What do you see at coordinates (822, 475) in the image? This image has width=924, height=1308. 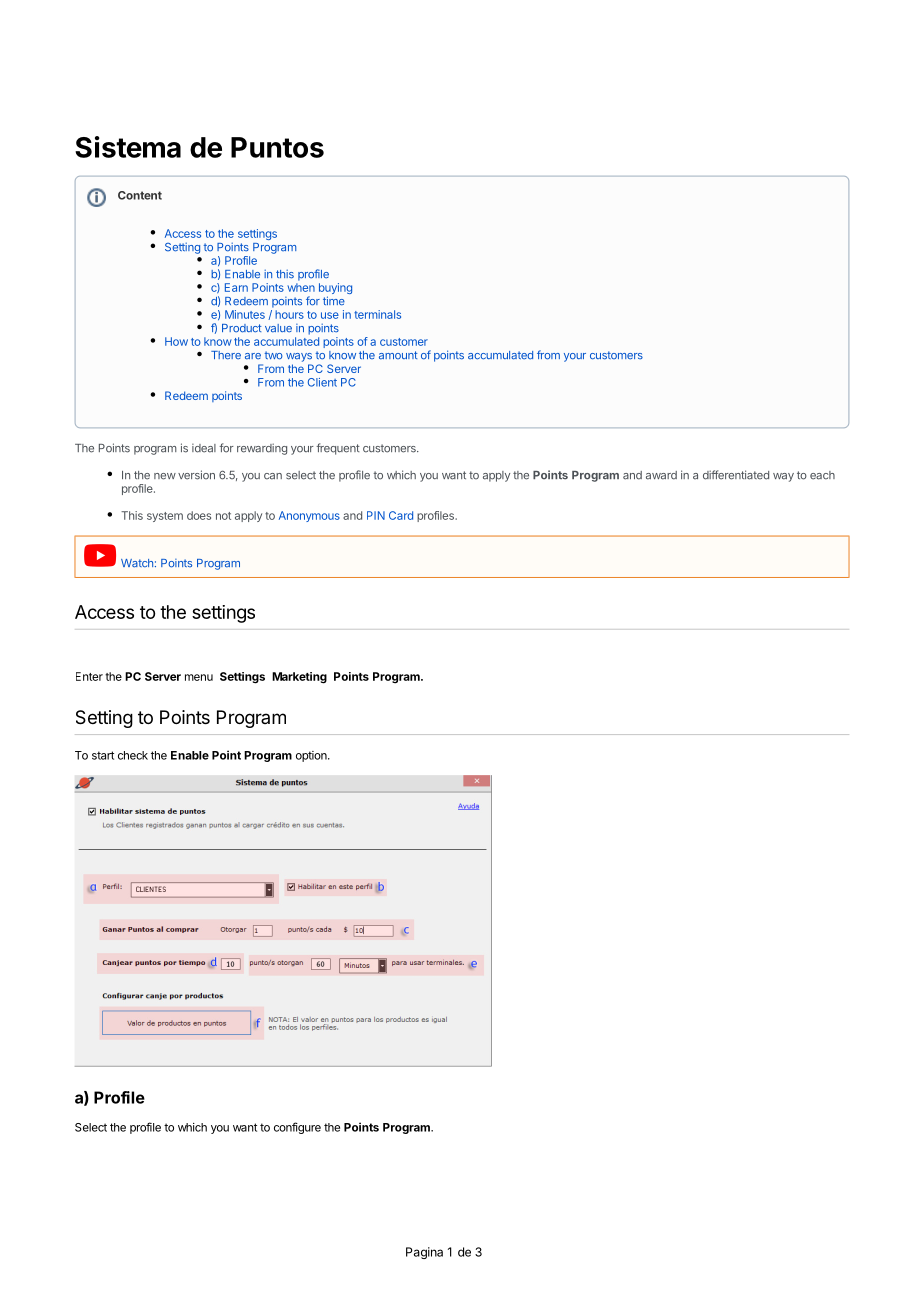 I see `each` at bounding box center [822, 475].
